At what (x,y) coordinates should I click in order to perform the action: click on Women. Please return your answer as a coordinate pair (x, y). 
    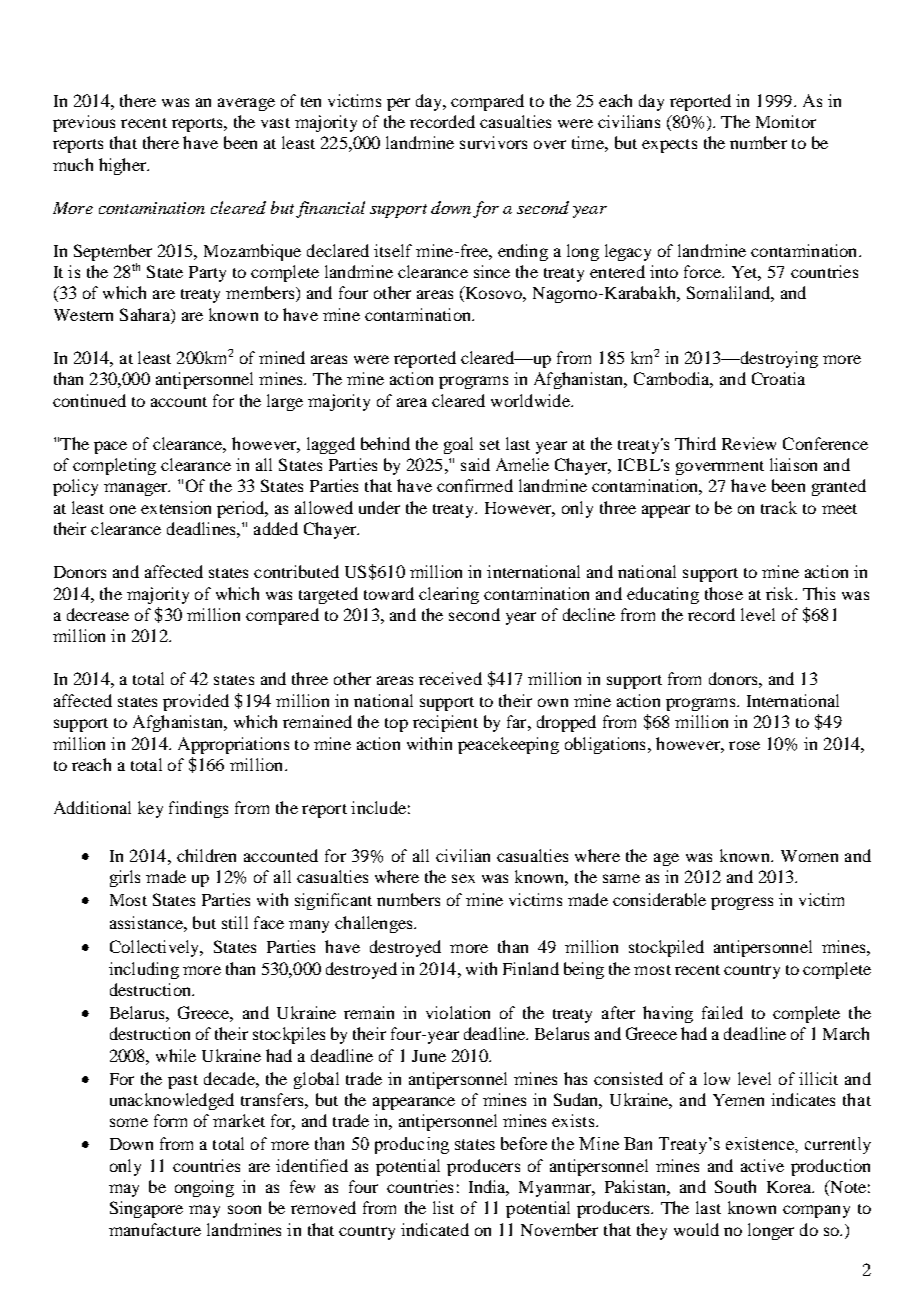
    Looking at the image, I should click on (809, 856).
